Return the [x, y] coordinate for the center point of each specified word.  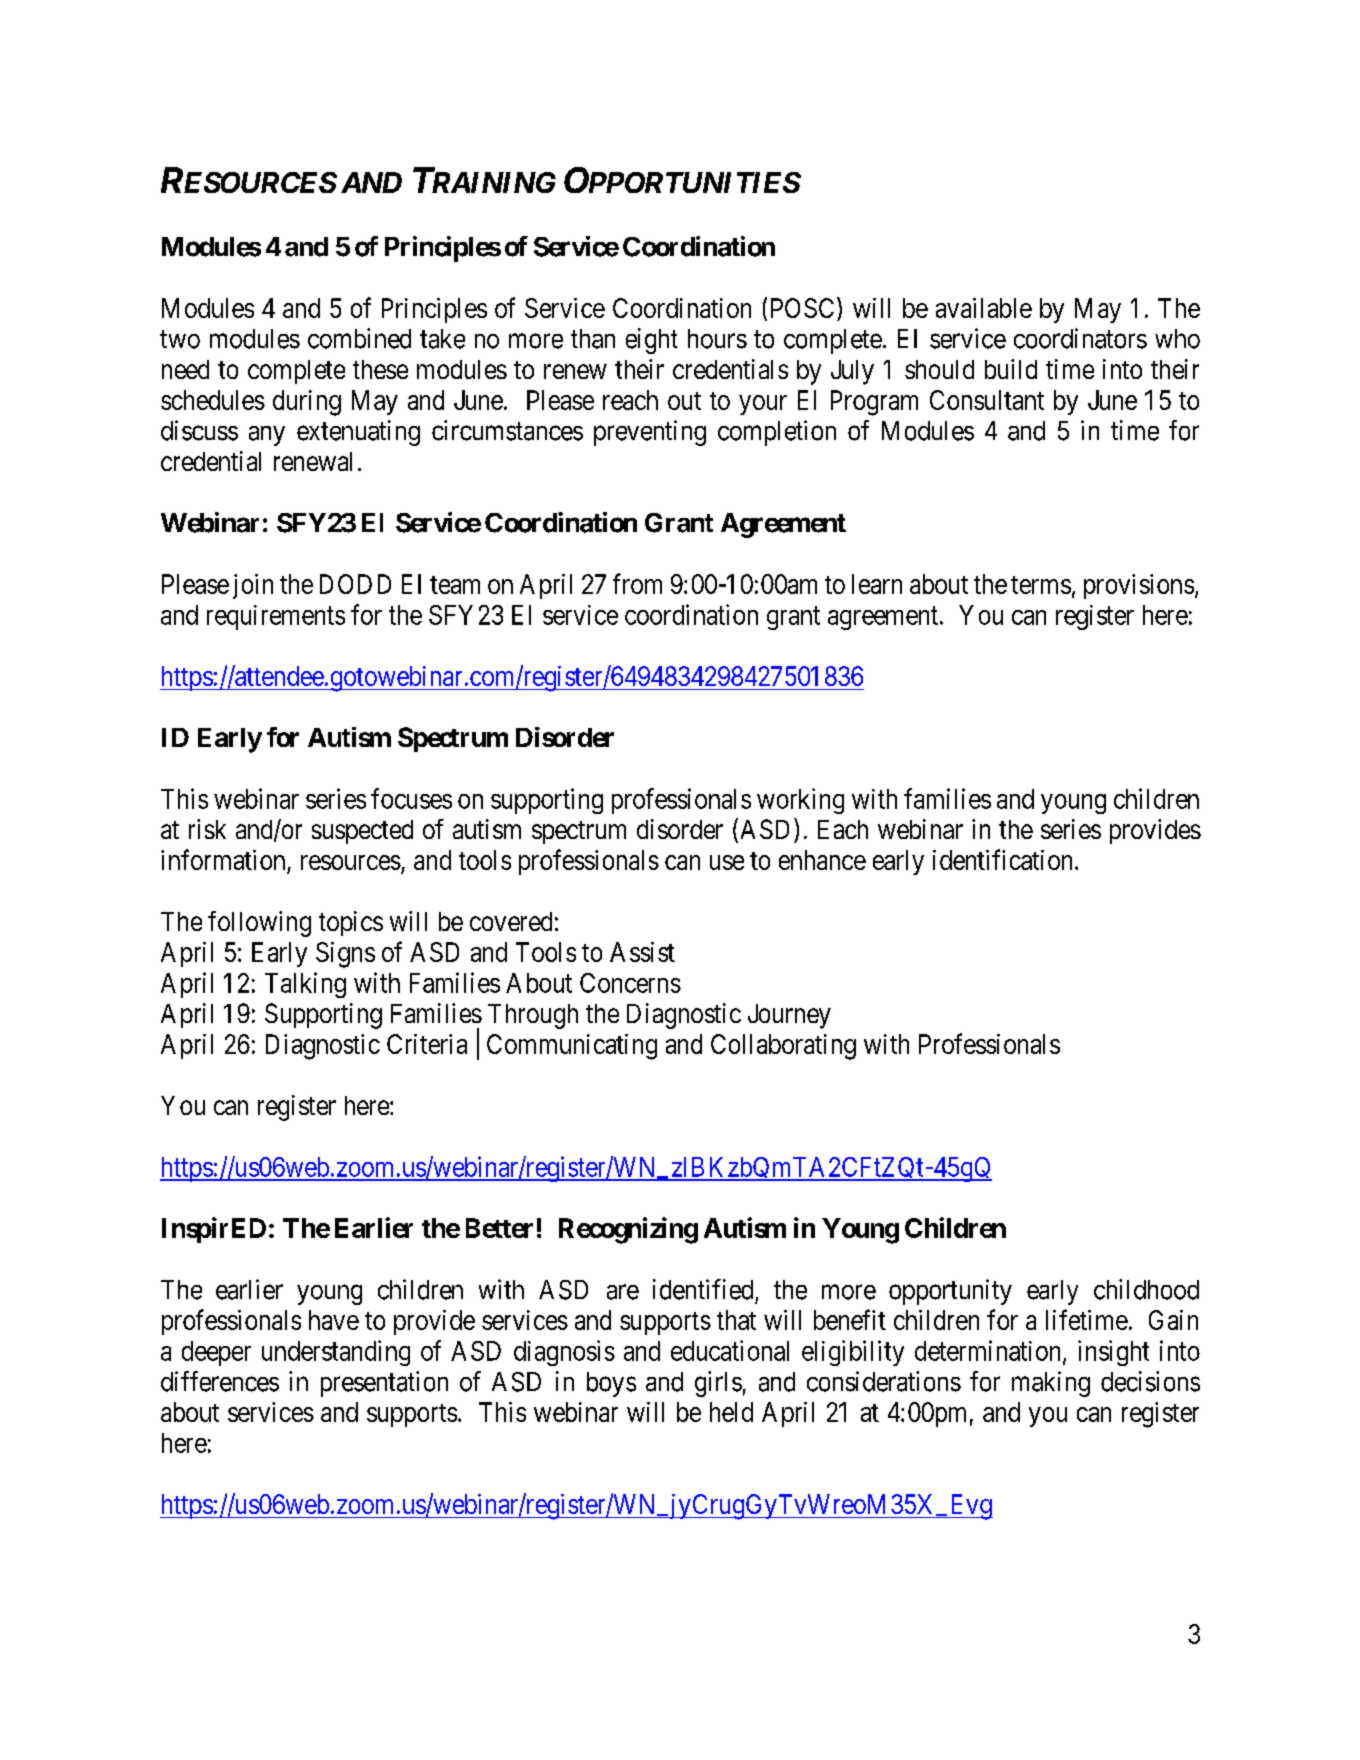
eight [652, 341]
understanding [336, 1353]
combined [359, 338]
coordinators [1080, 338]
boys [611, 1384]
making [1051, 1384]
